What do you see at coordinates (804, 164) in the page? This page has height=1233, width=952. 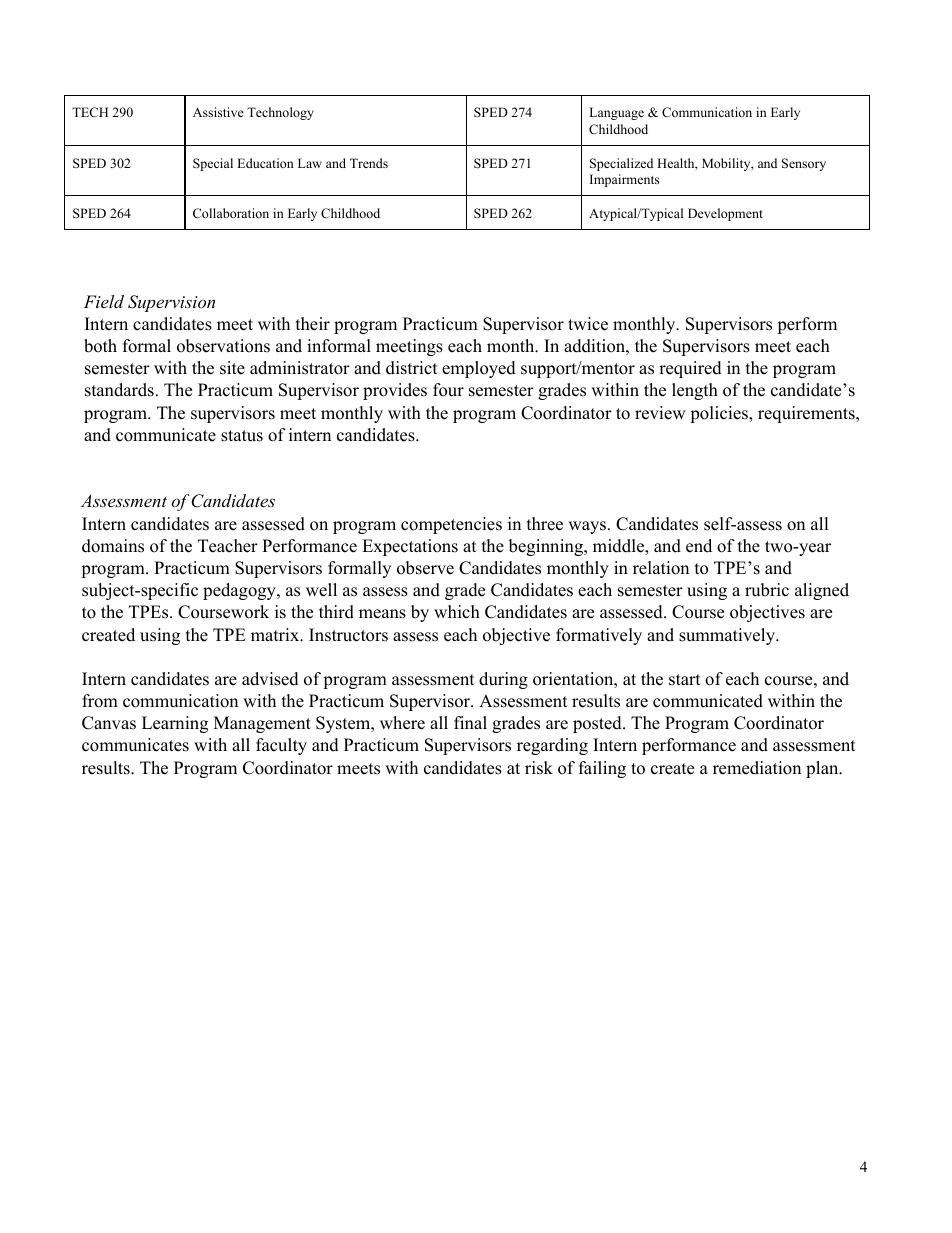 I see `Sensory` at bounding box center [804, 164].
